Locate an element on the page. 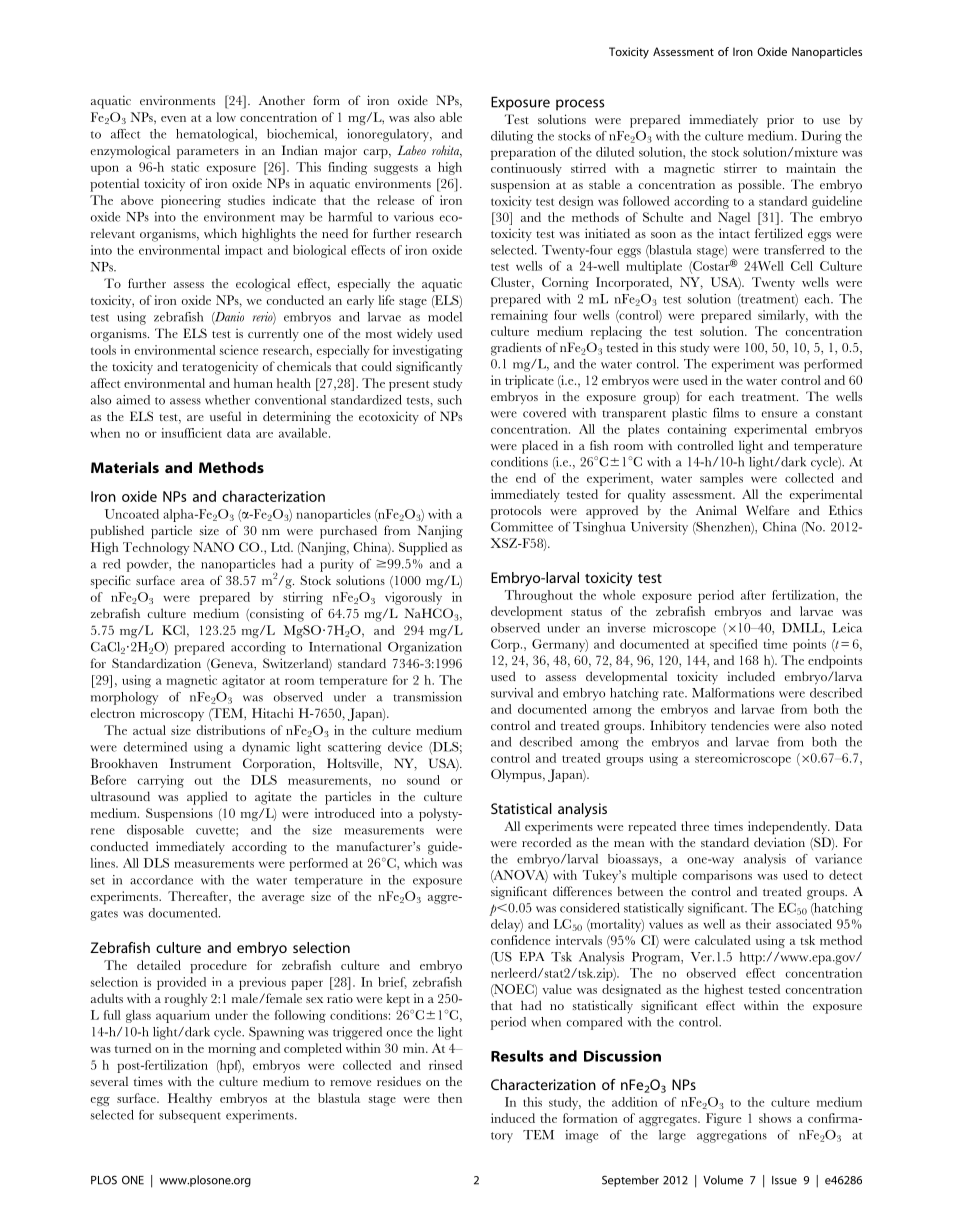 This document has width=953, height=1232. induced is located at coordinates (513, 1118).
